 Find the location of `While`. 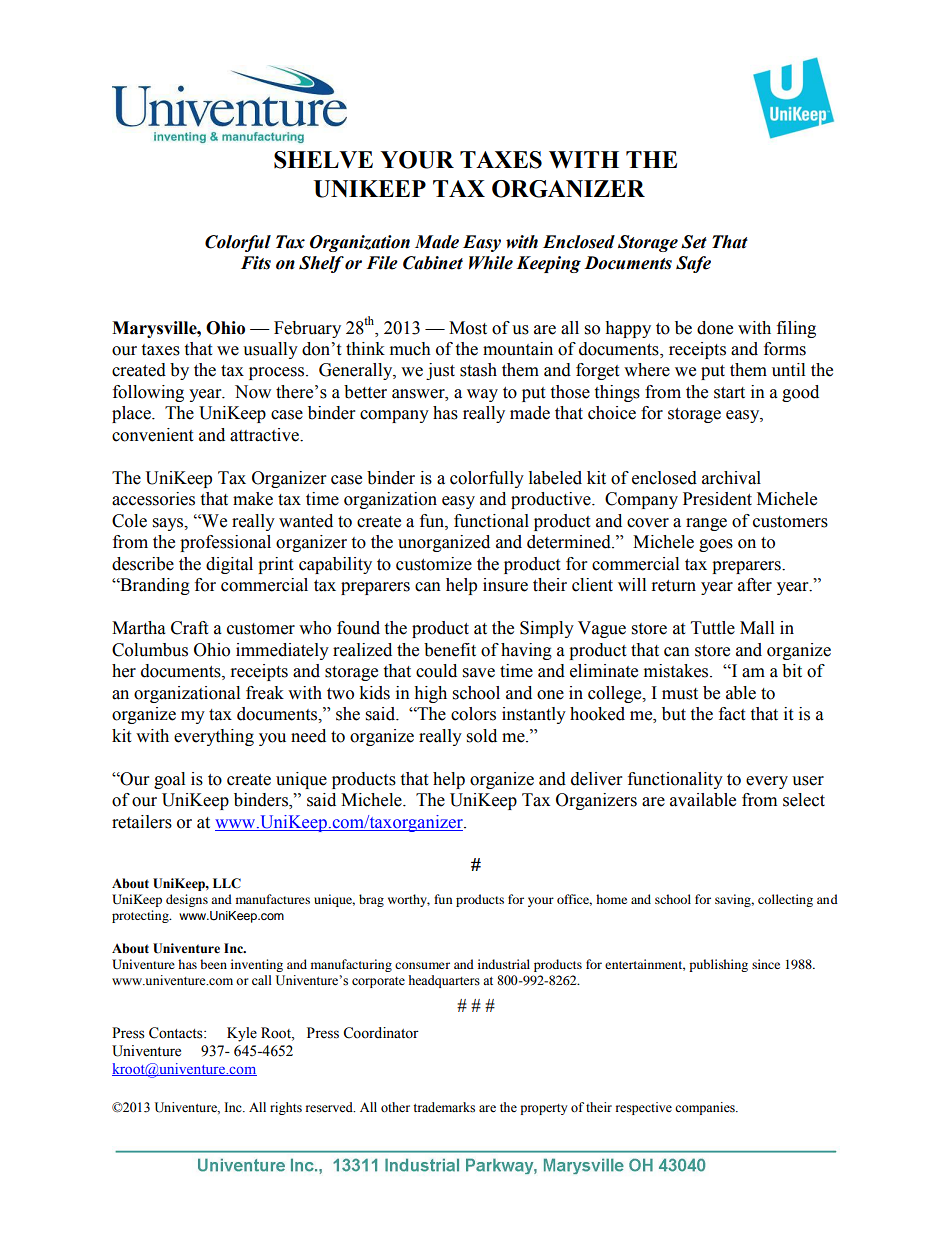

While is located at coordinates (491, 263).
